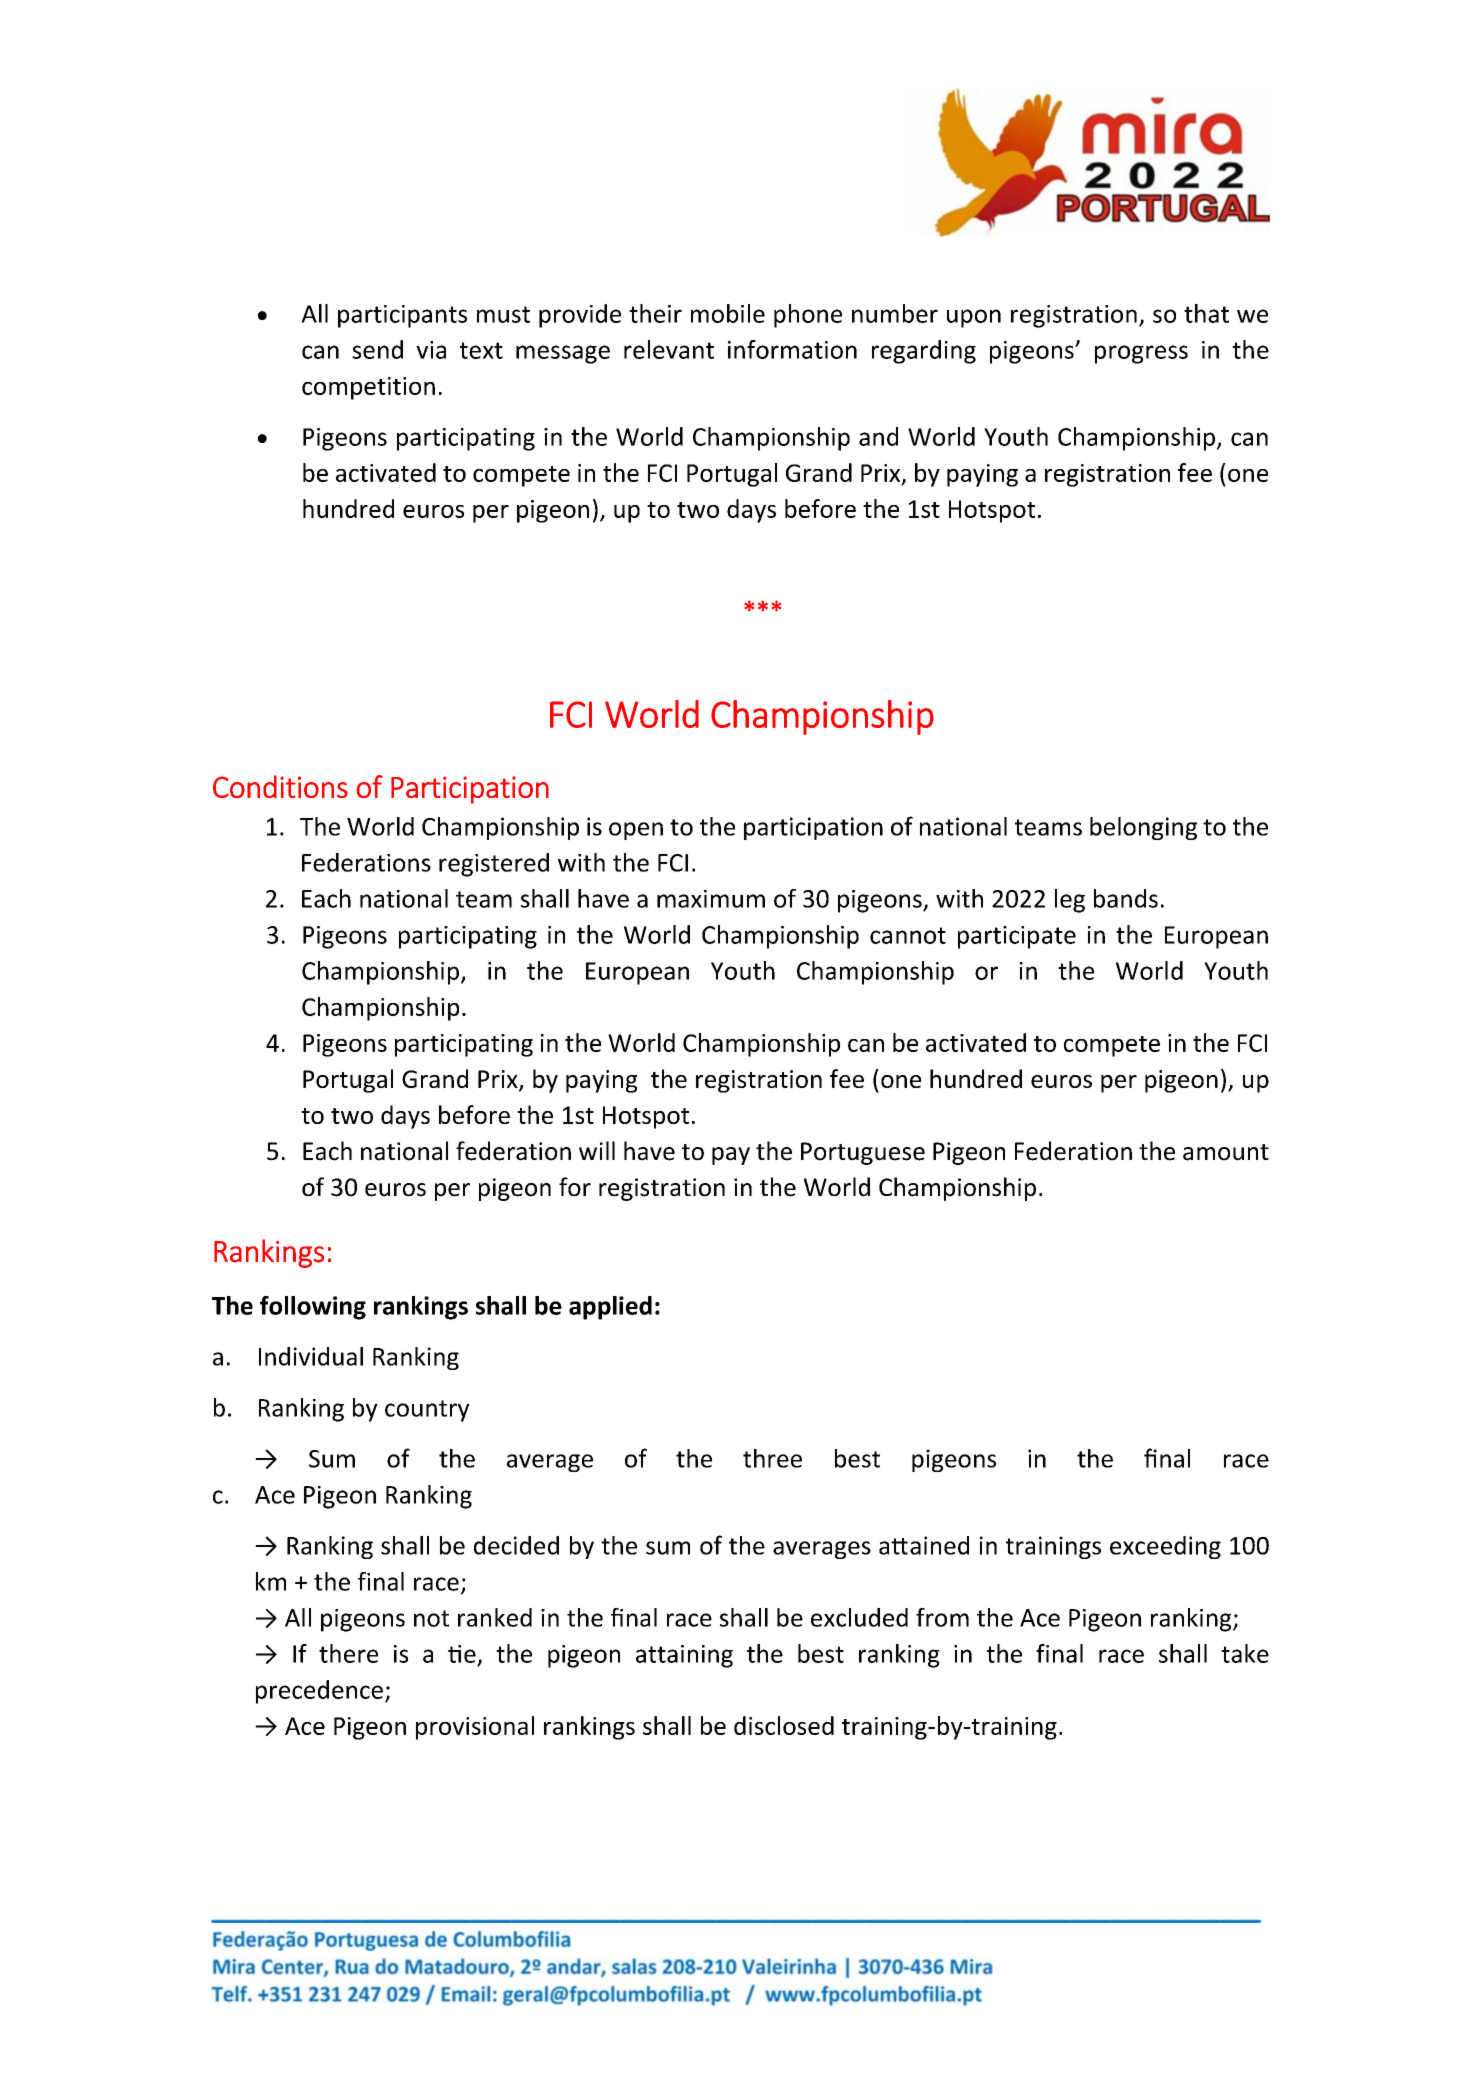 The image size is (1481, 2095). What do you see at coordinates (377, 349) in the screenshot?
I see `send` at bounding box center [377, 349].
